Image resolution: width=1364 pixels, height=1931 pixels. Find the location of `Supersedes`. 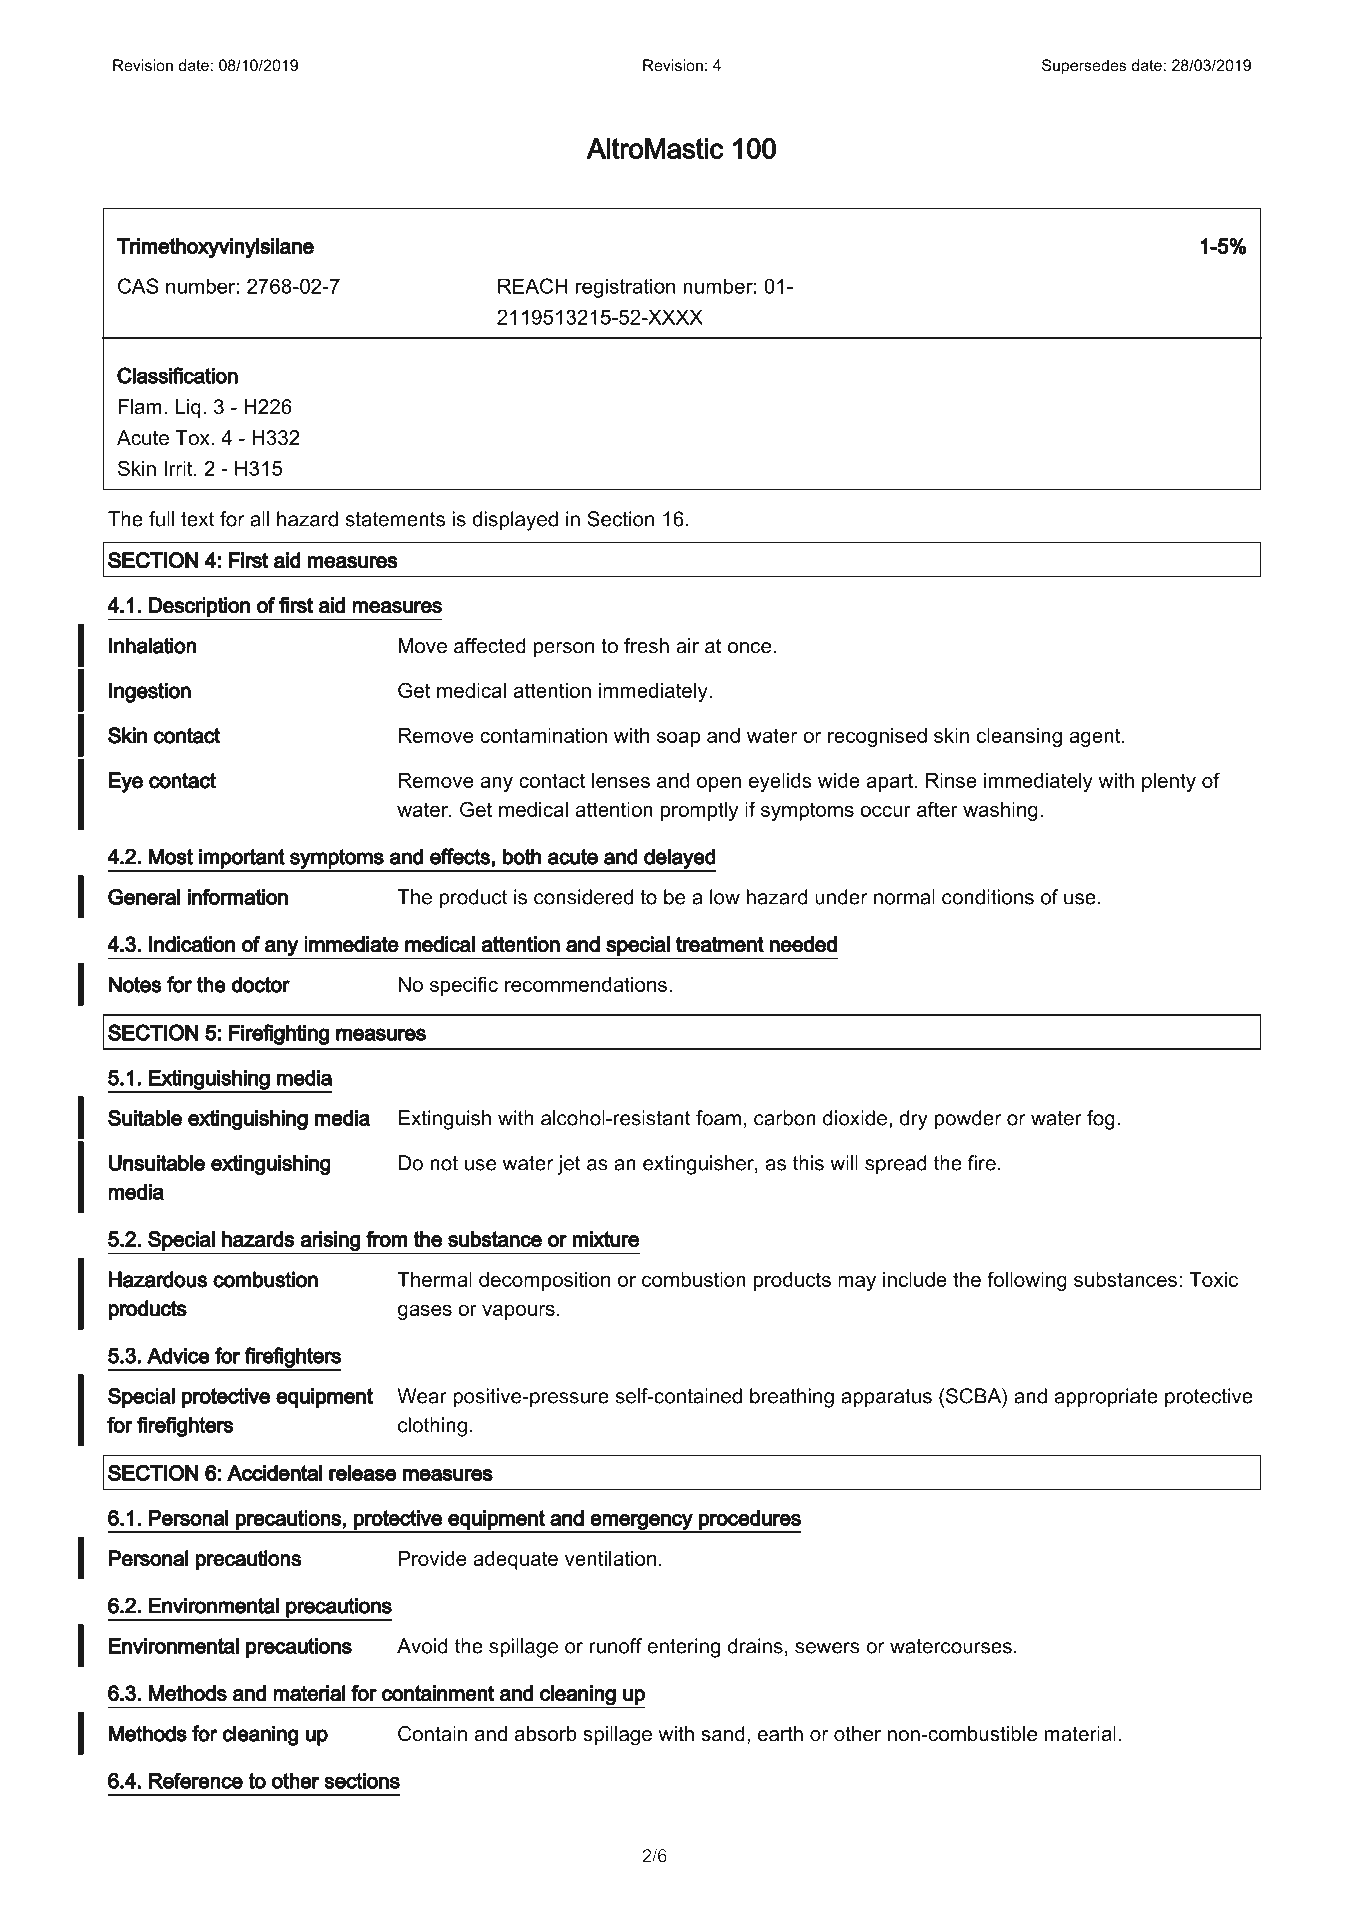

Supersedes is located at coordinates (1084, 67).
